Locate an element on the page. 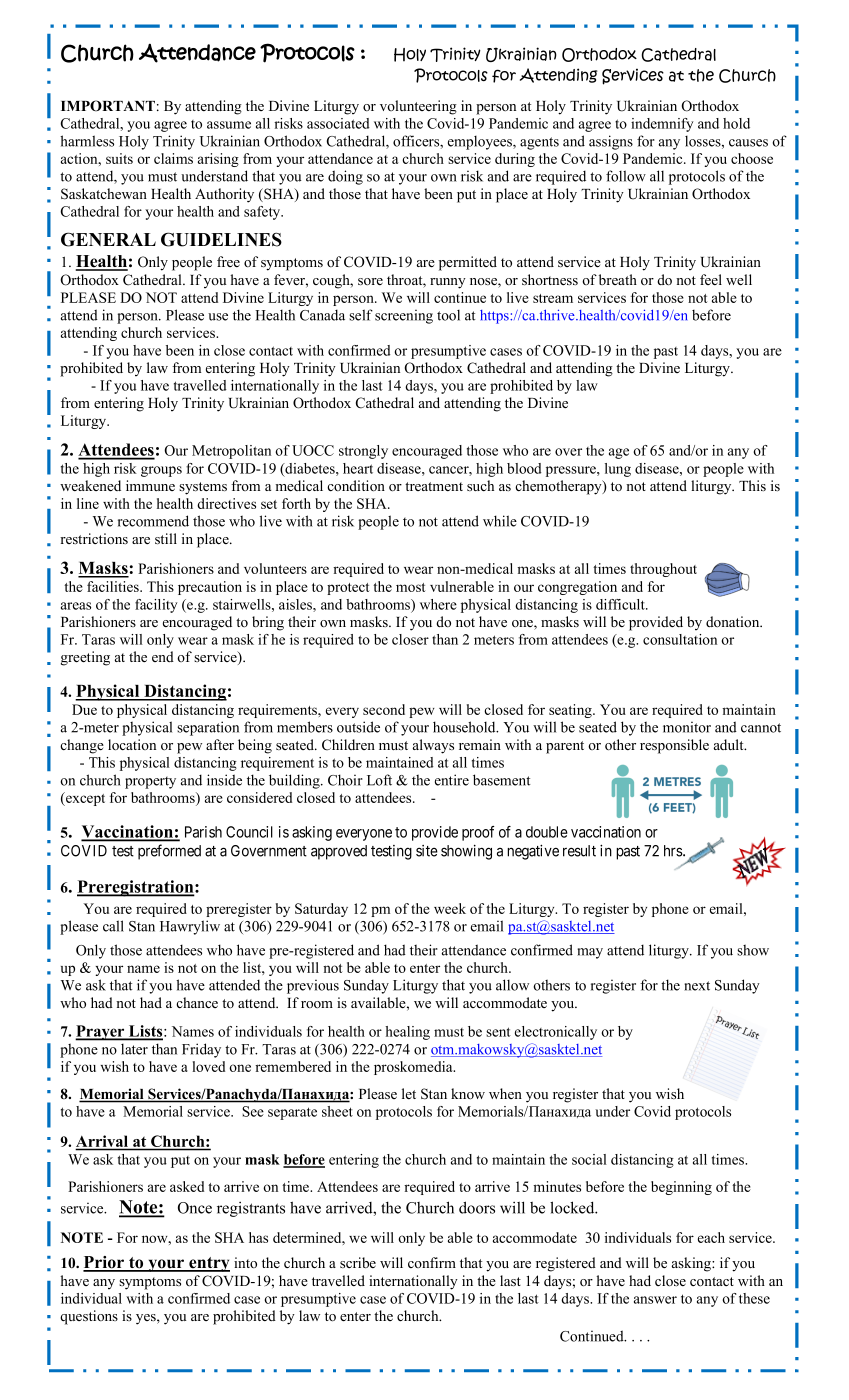  most is located at coordinates (411, 587).
